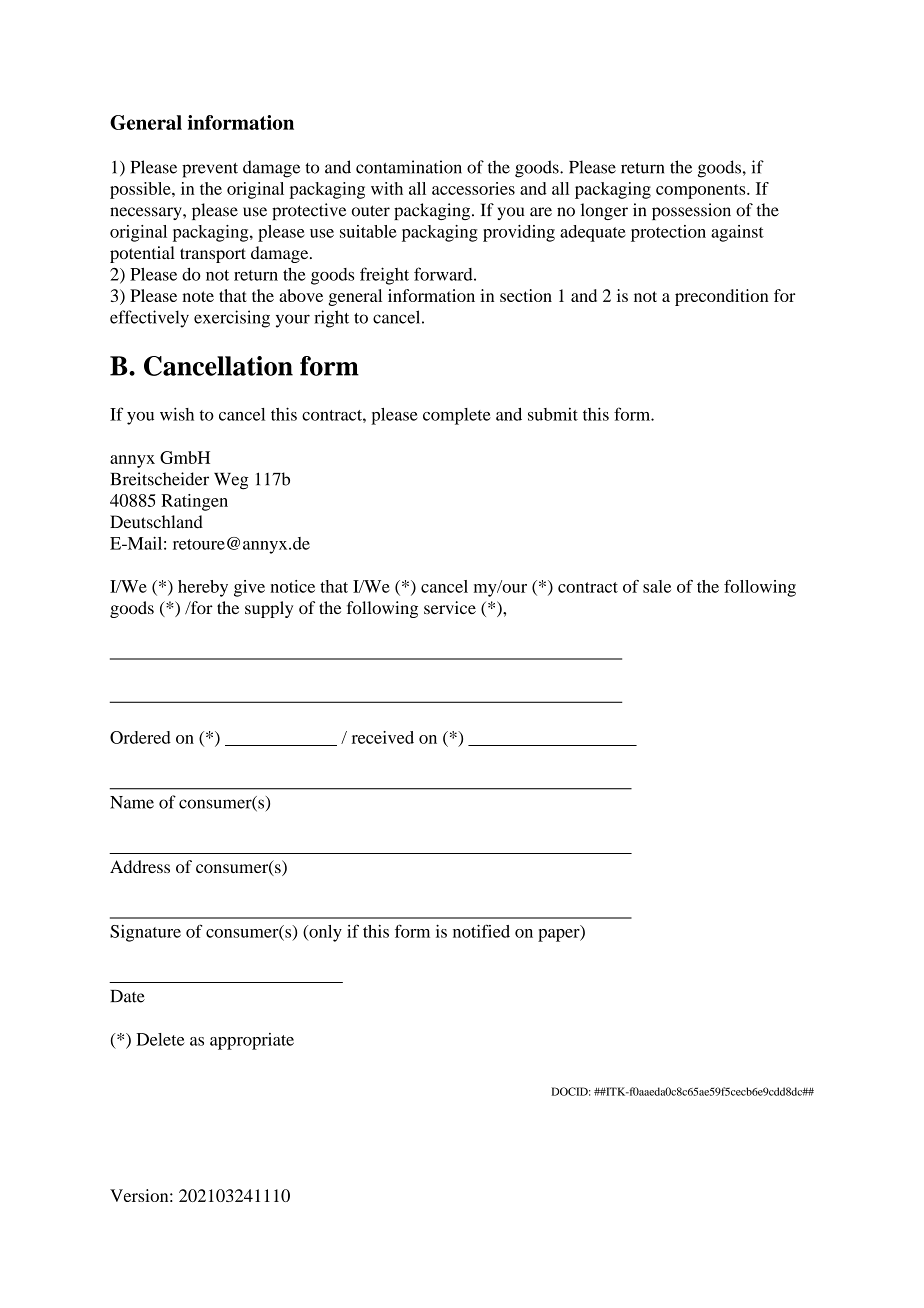 The width and height of the screenshot is (924, 1308). What do you see at coordinates (481, 931) in the screenshot?
I see `notified` at bounding box center [481, 931].
